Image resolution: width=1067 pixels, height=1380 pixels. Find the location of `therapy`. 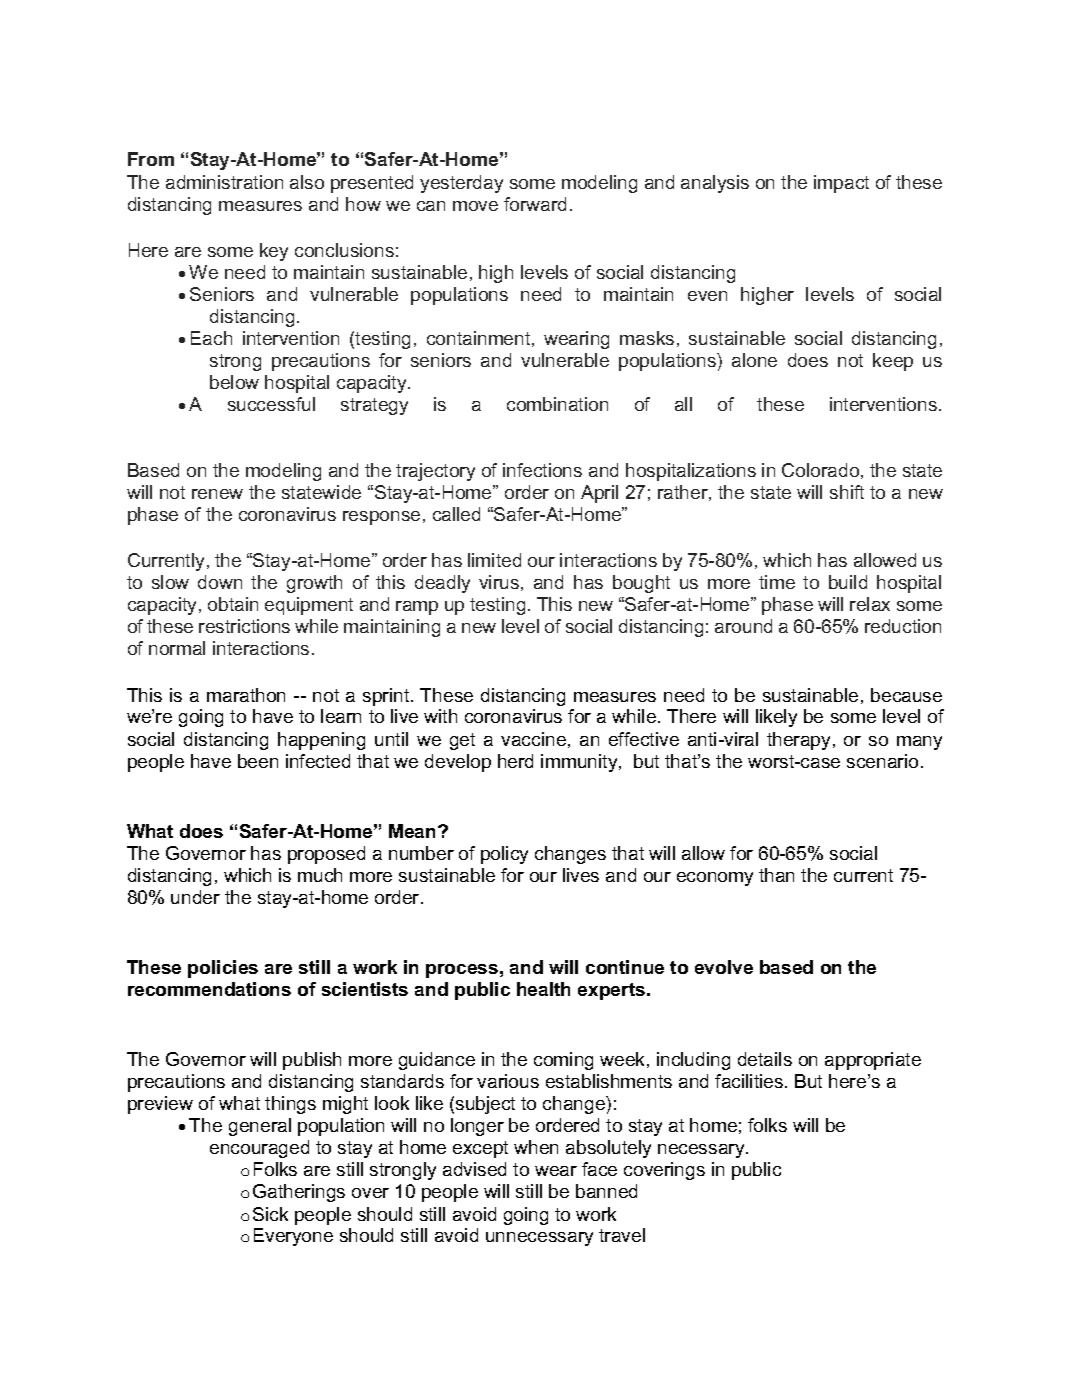

therapy is located at coordinates (798, 741).
